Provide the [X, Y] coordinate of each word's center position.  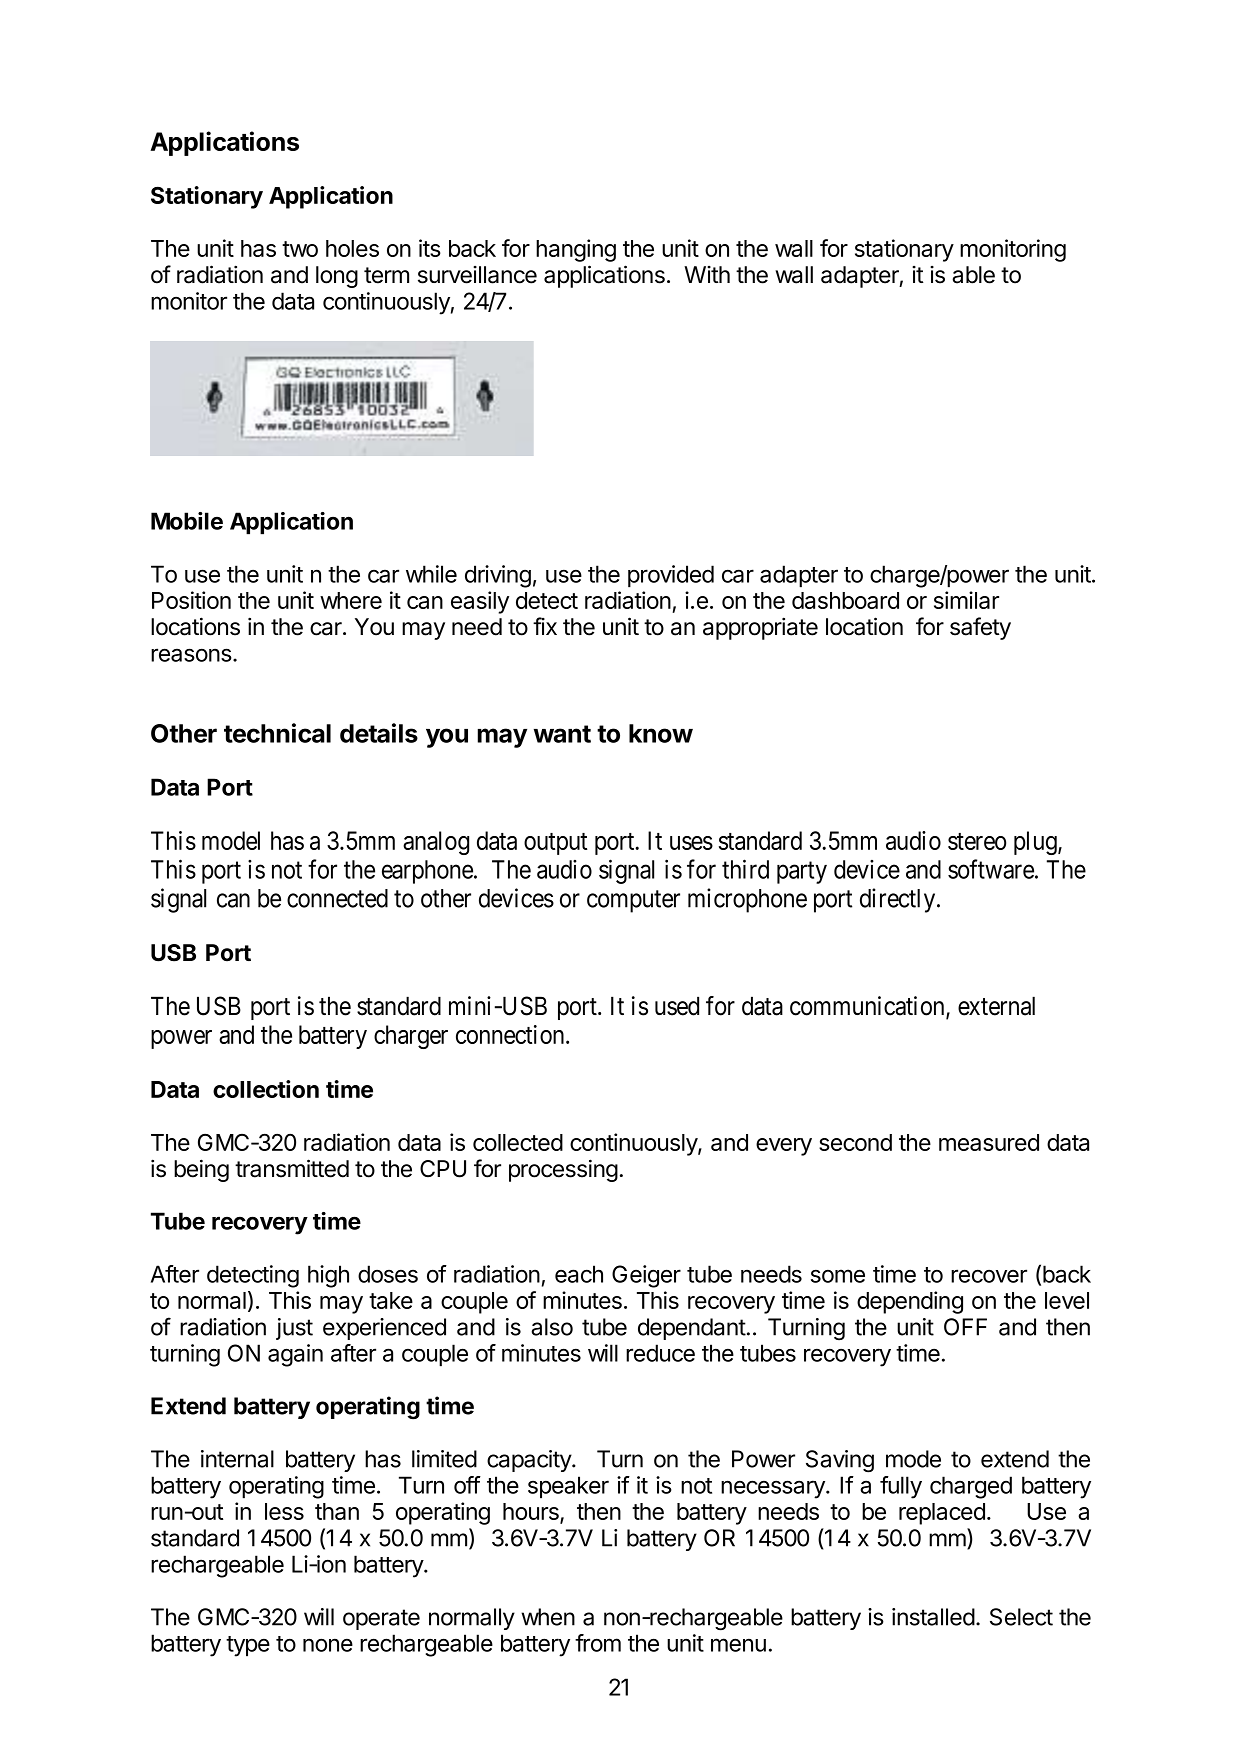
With [707, 274]
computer [633, 901]
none [328, 1645]
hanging [576, 250]
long [337, 277]
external [996, 1006]
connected [337, 898]
